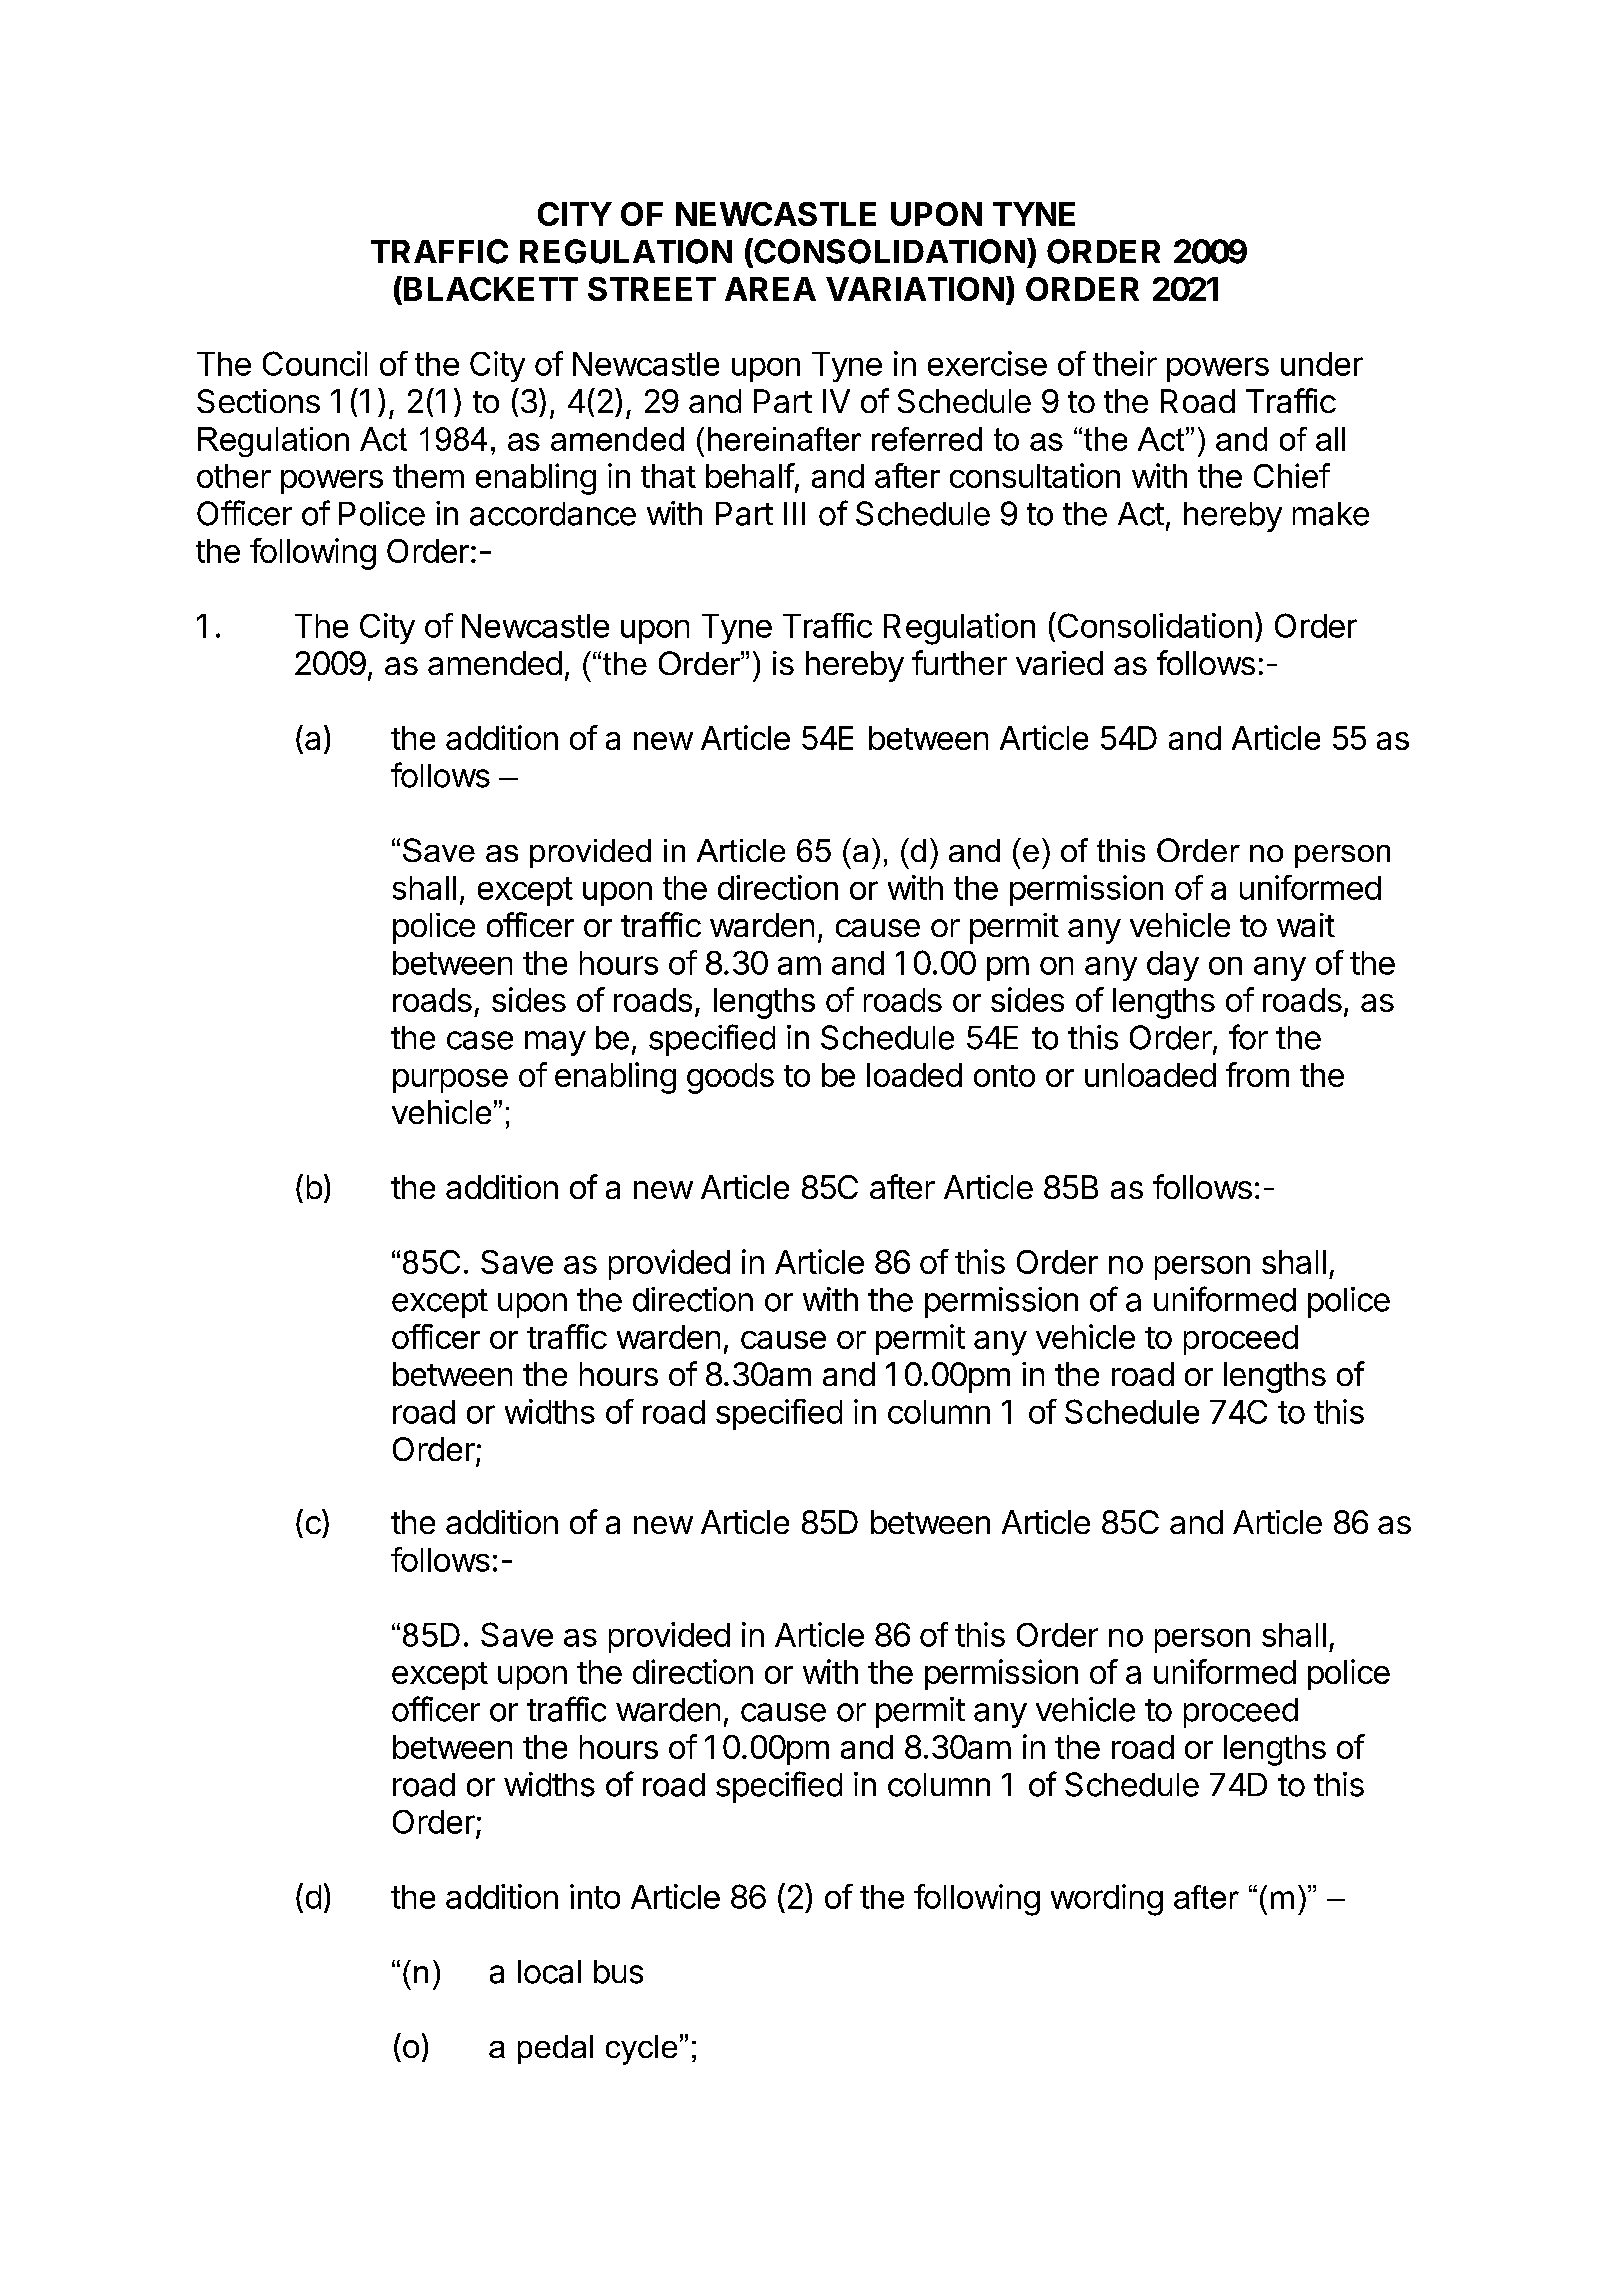 This document has width=1615, height=2283. Describe the element at coordinates (730, 1078) in the document. I see `goods` at that location.
